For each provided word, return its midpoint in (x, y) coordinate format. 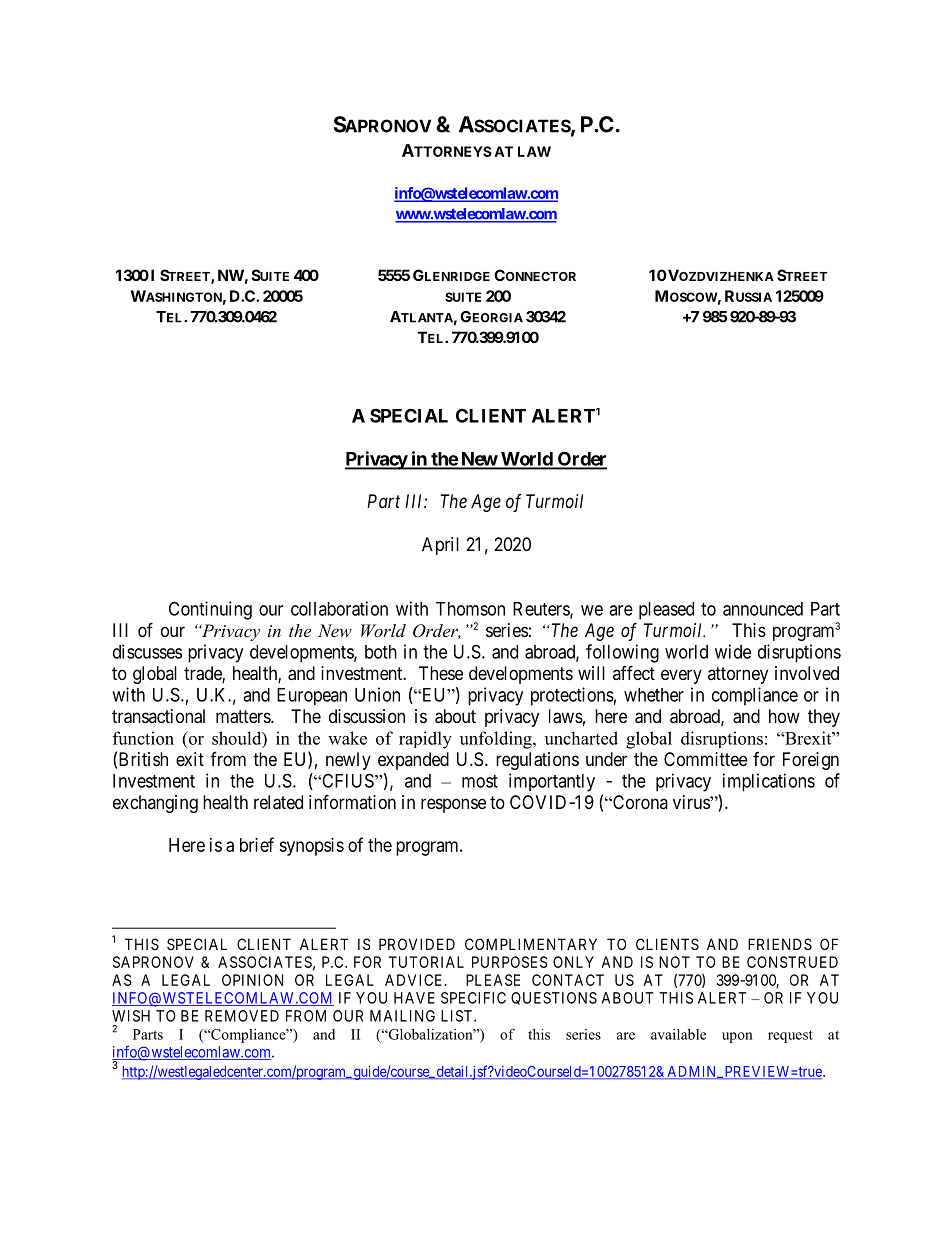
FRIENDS (780, 944)
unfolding (497, 740)
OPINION (252, 980)
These (441, 673)
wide (733, 651)
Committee (705, 759)
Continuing (210, 610)
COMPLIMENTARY (531, 944)
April (440, 546)
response (453, 805)
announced (763, 609)
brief (257, 844)
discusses (147, 651)
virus (692, 802)
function (143, 738)
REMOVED (242, 1016)
